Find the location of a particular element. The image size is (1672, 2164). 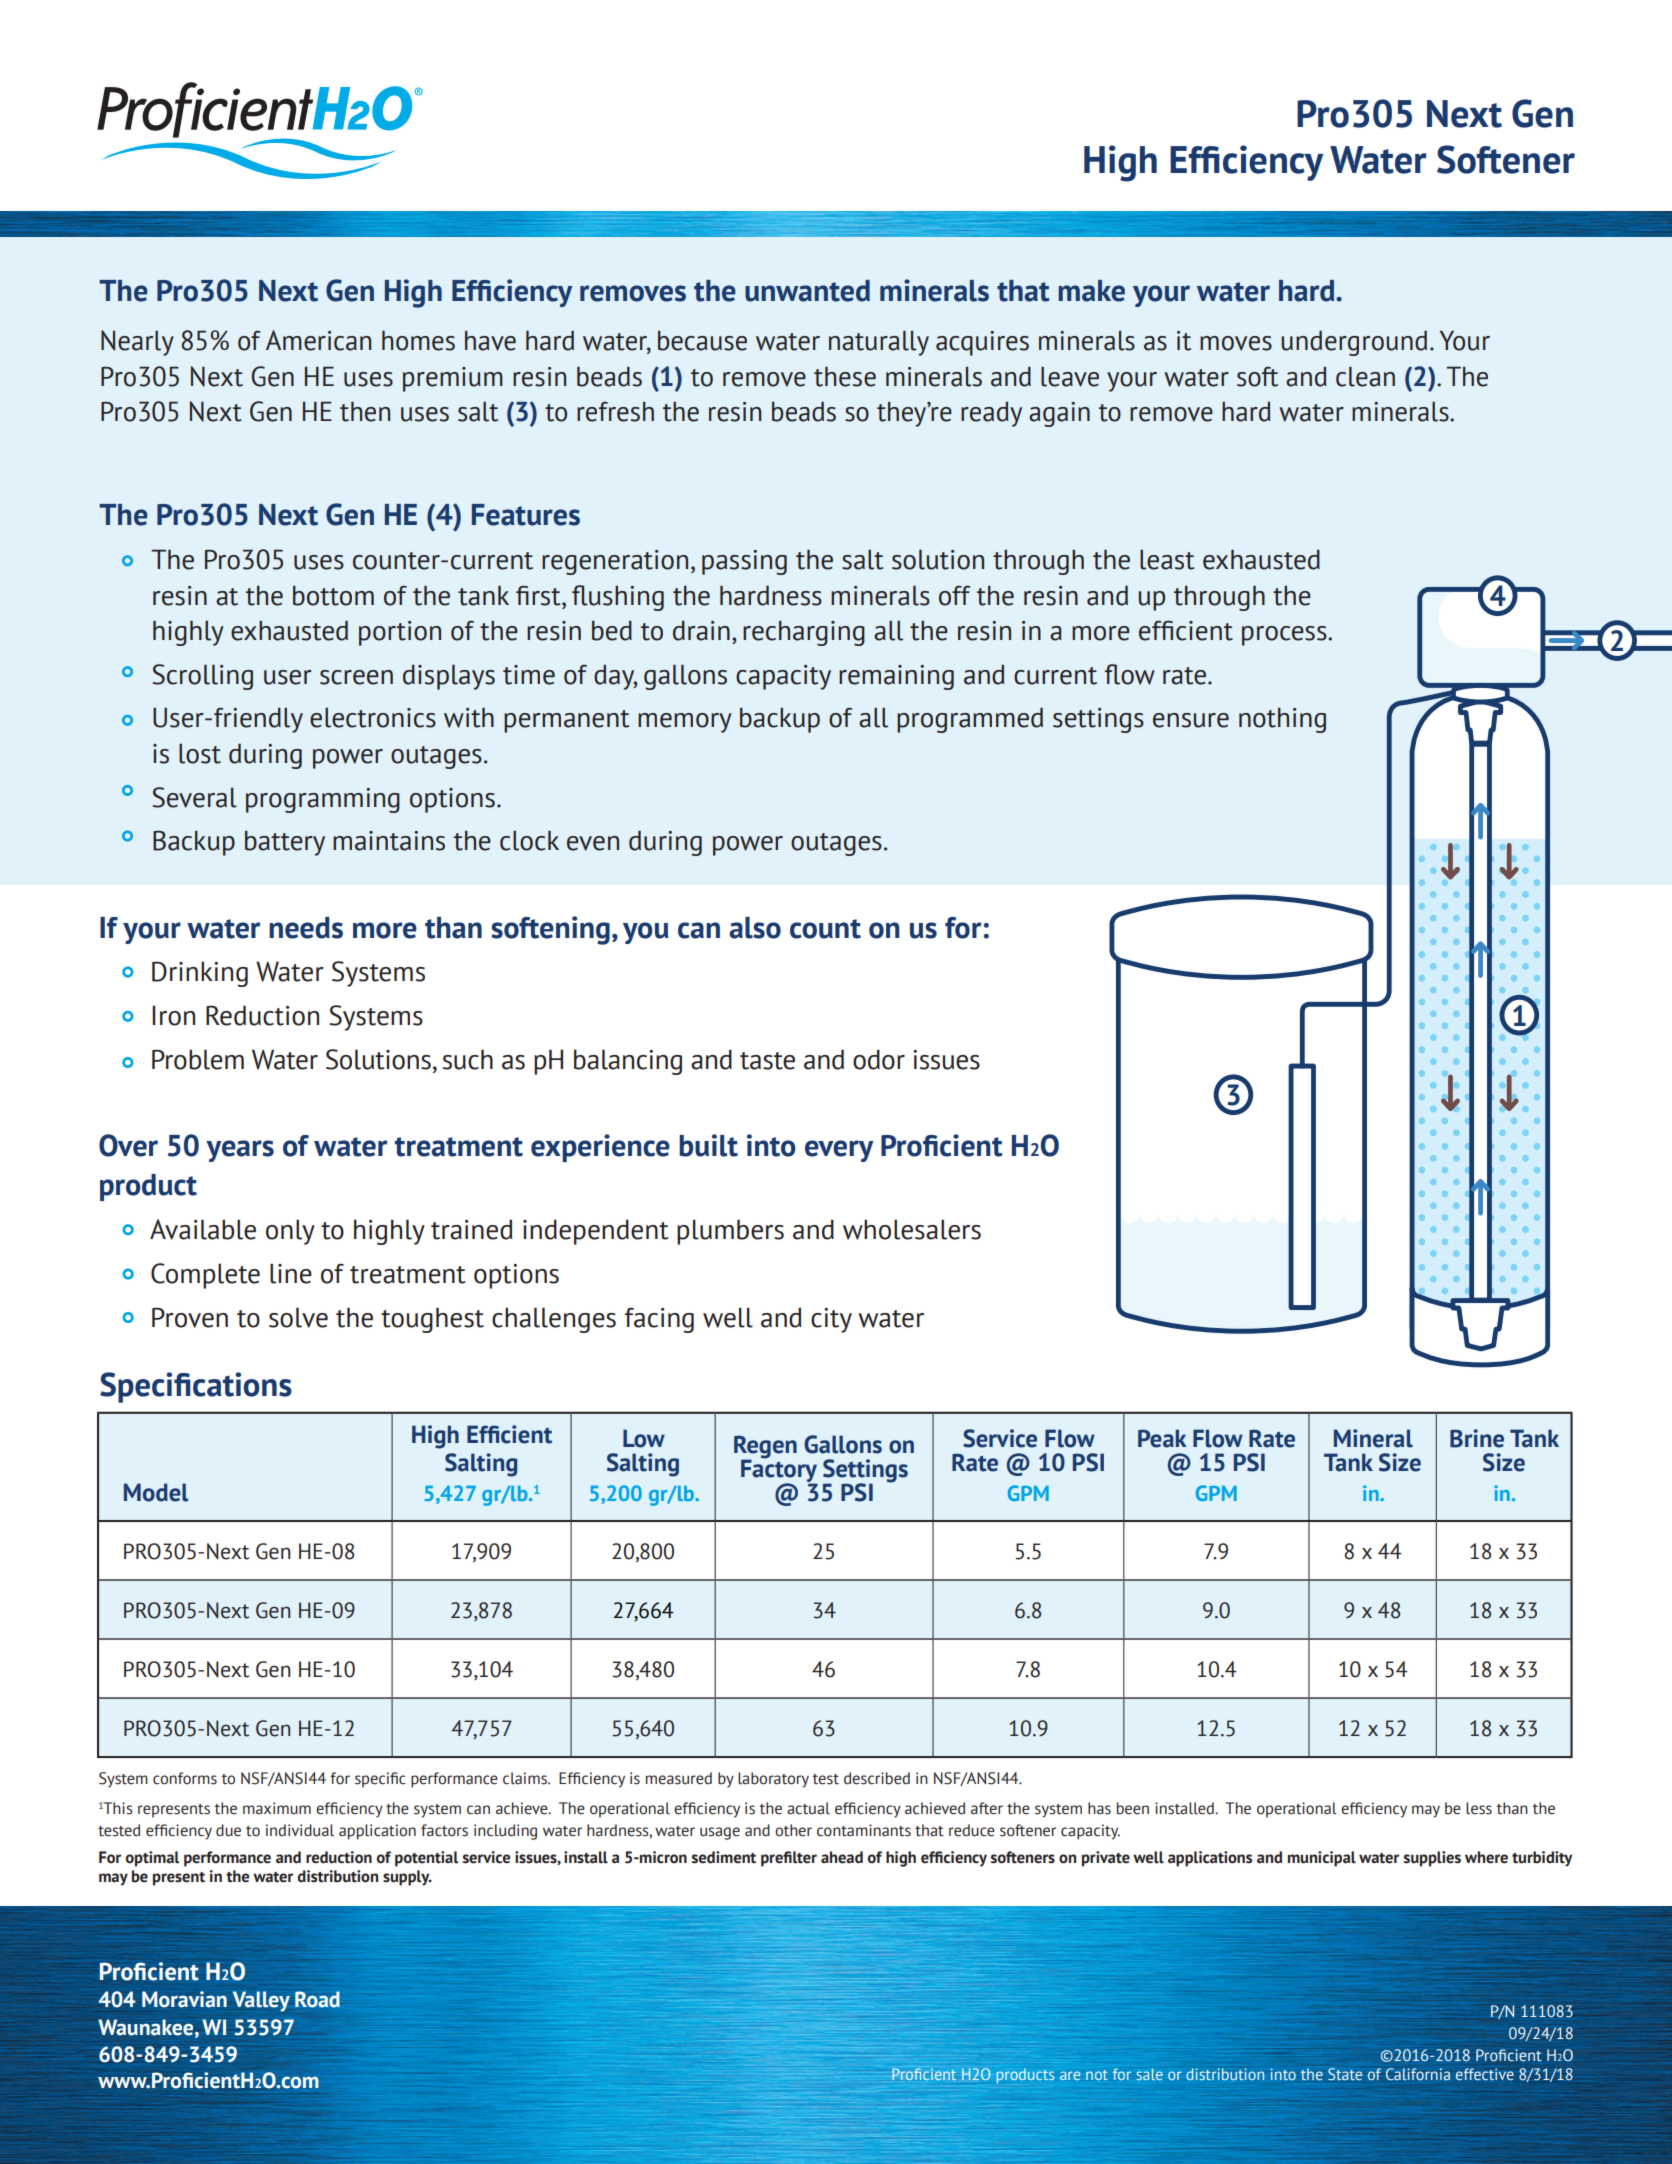

underground is located at coordinates (1354, 343).
